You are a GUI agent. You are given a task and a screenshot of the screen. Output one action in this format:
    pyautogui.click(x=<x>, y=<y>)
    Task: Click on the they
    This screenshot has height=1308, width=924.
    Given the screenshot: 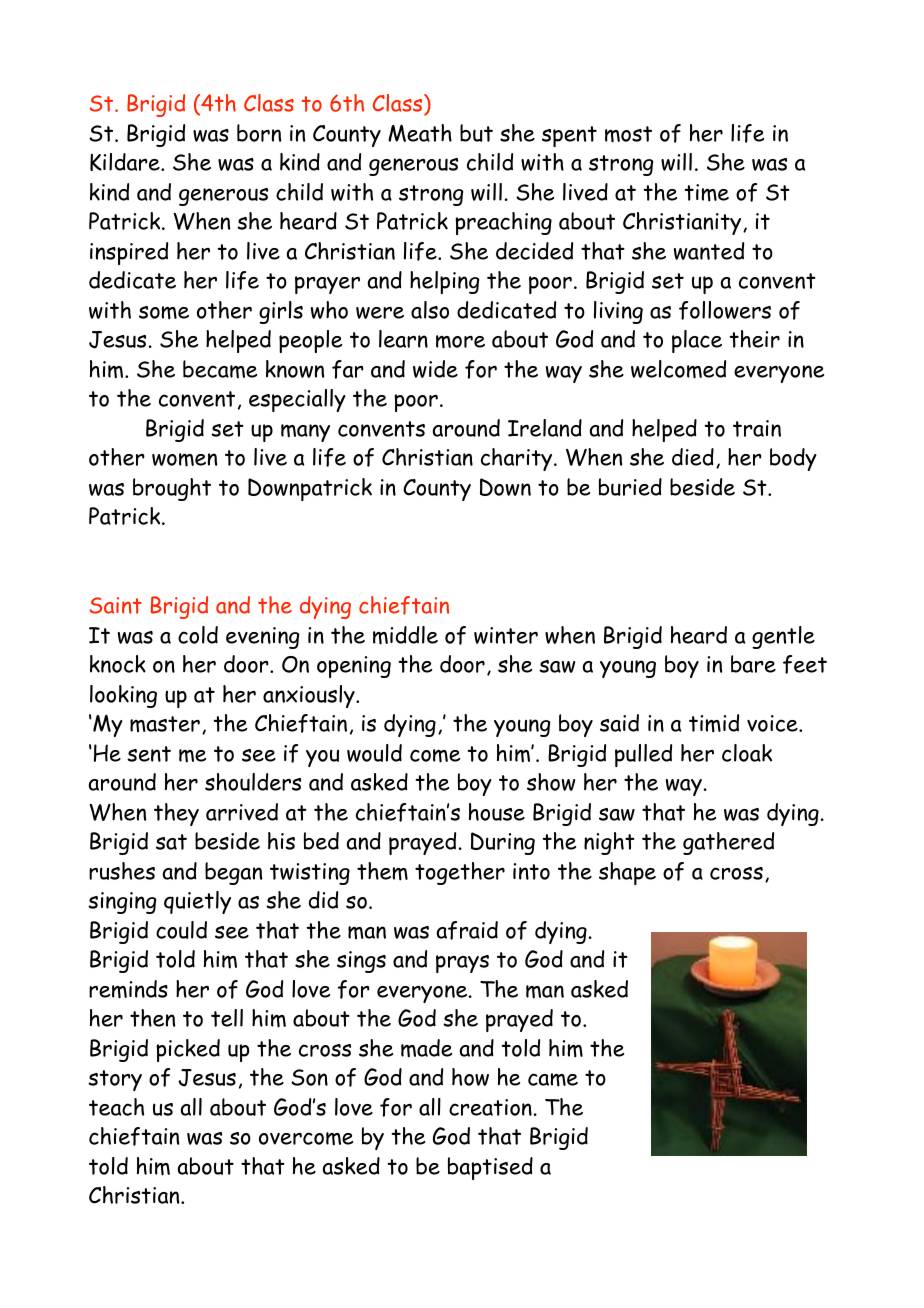 What is the action you would take?
    pyautogui.click(x=176, y=814)
